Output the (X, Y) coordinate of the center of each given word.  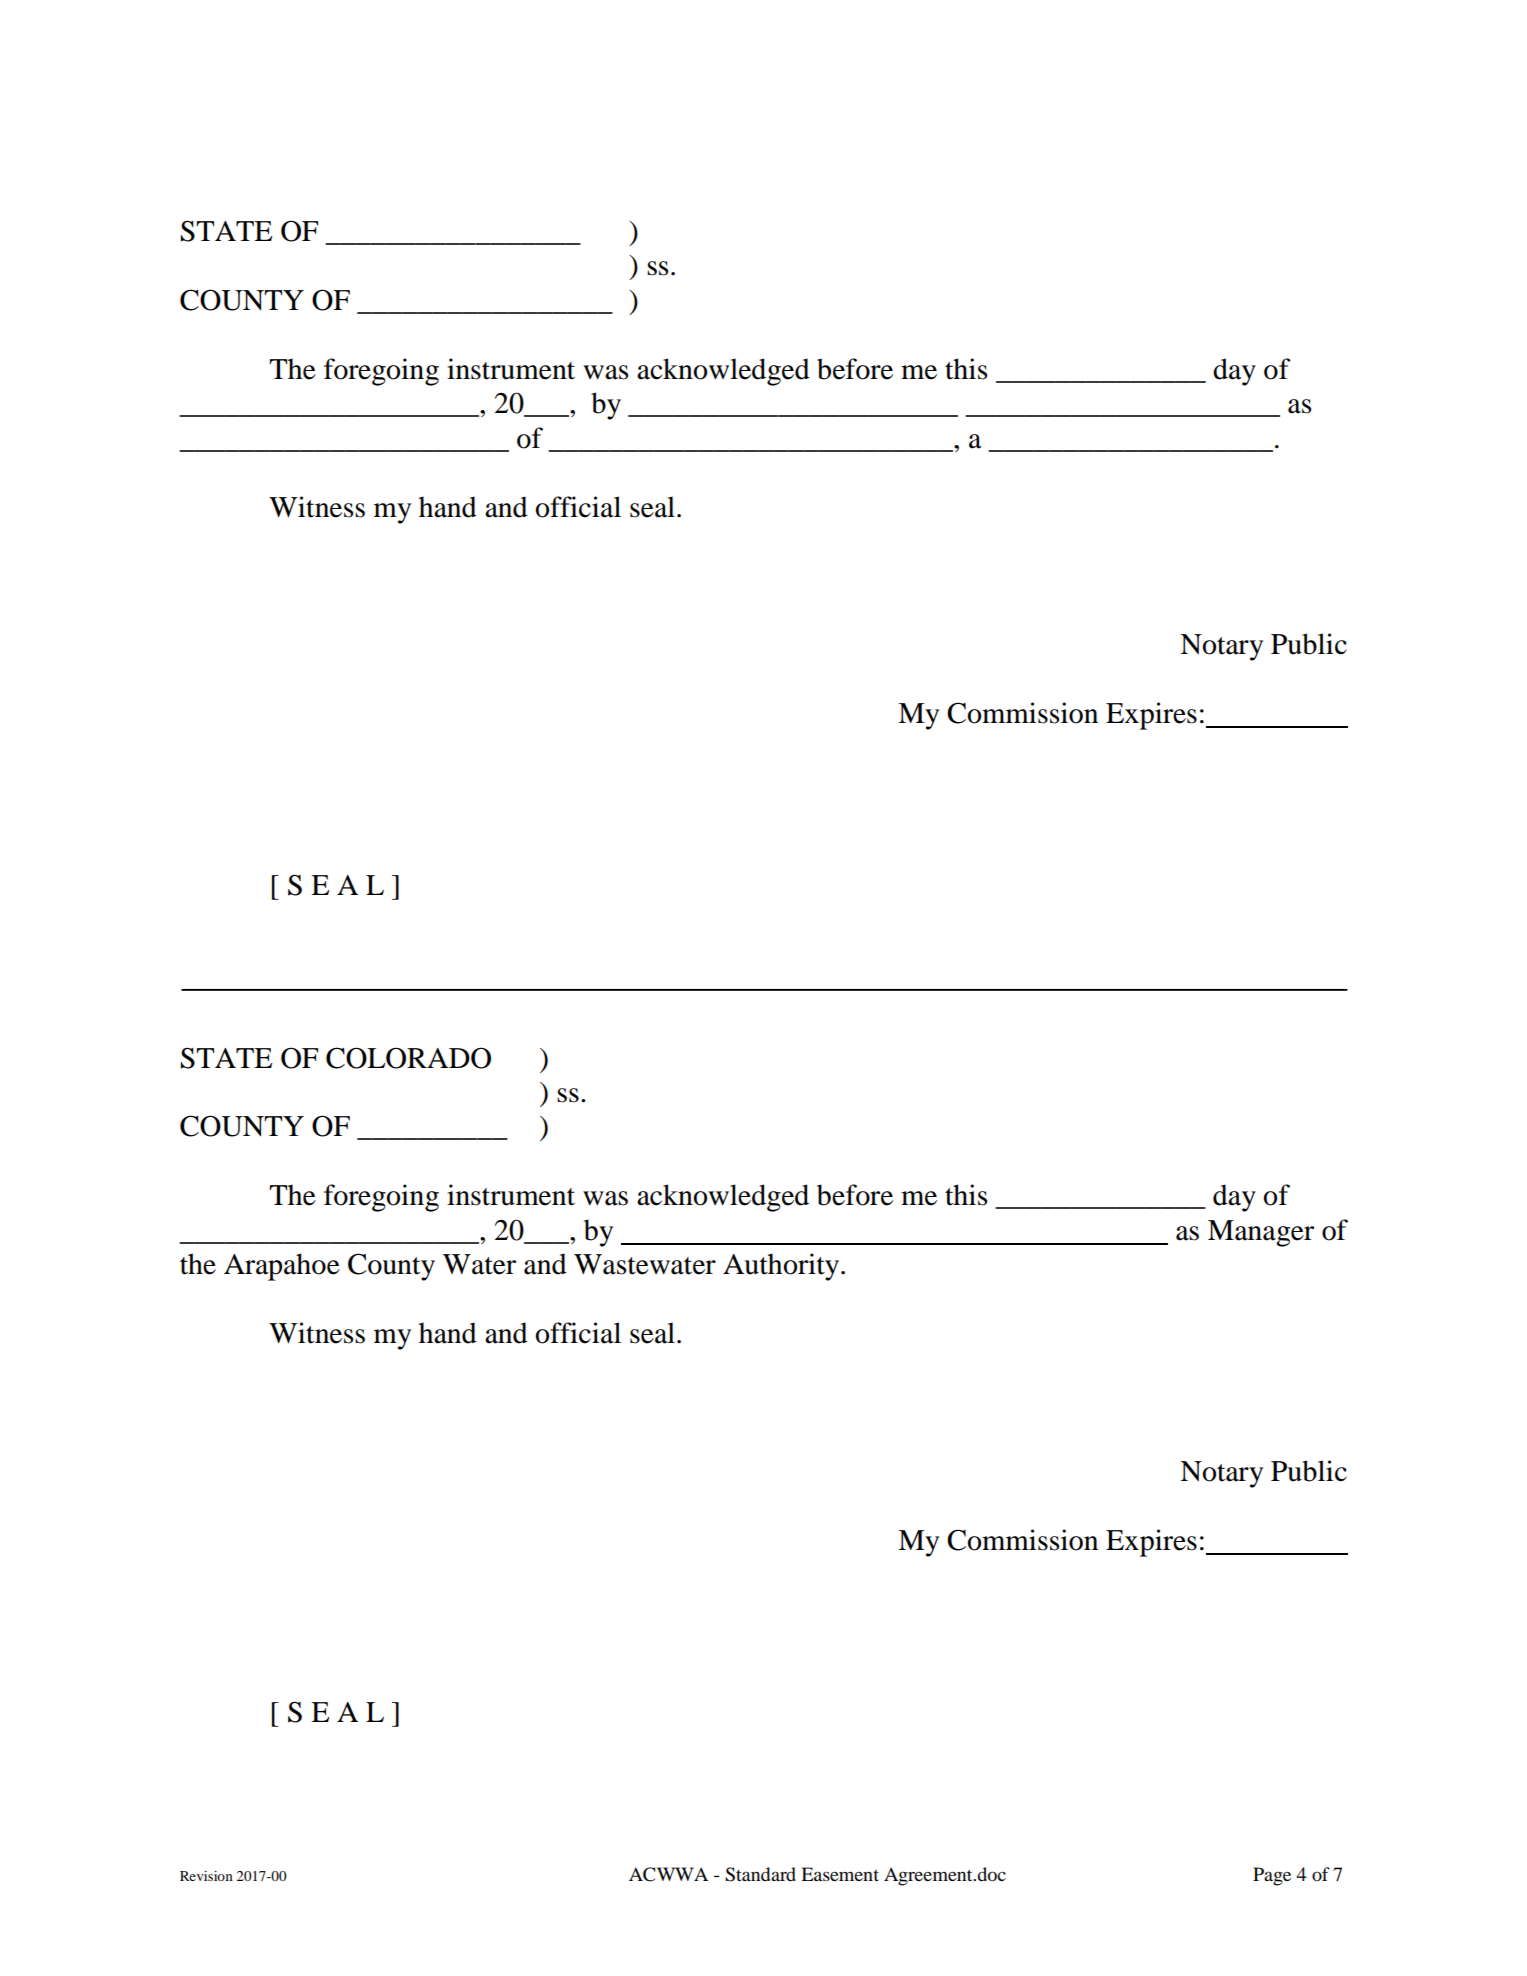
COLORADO (408, 1058)
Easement (840, 1874)
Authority (782, 1267)
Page (1272, 1876)
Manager (1261, 1233)
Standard (760, 1874)
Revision (206, 1876)
